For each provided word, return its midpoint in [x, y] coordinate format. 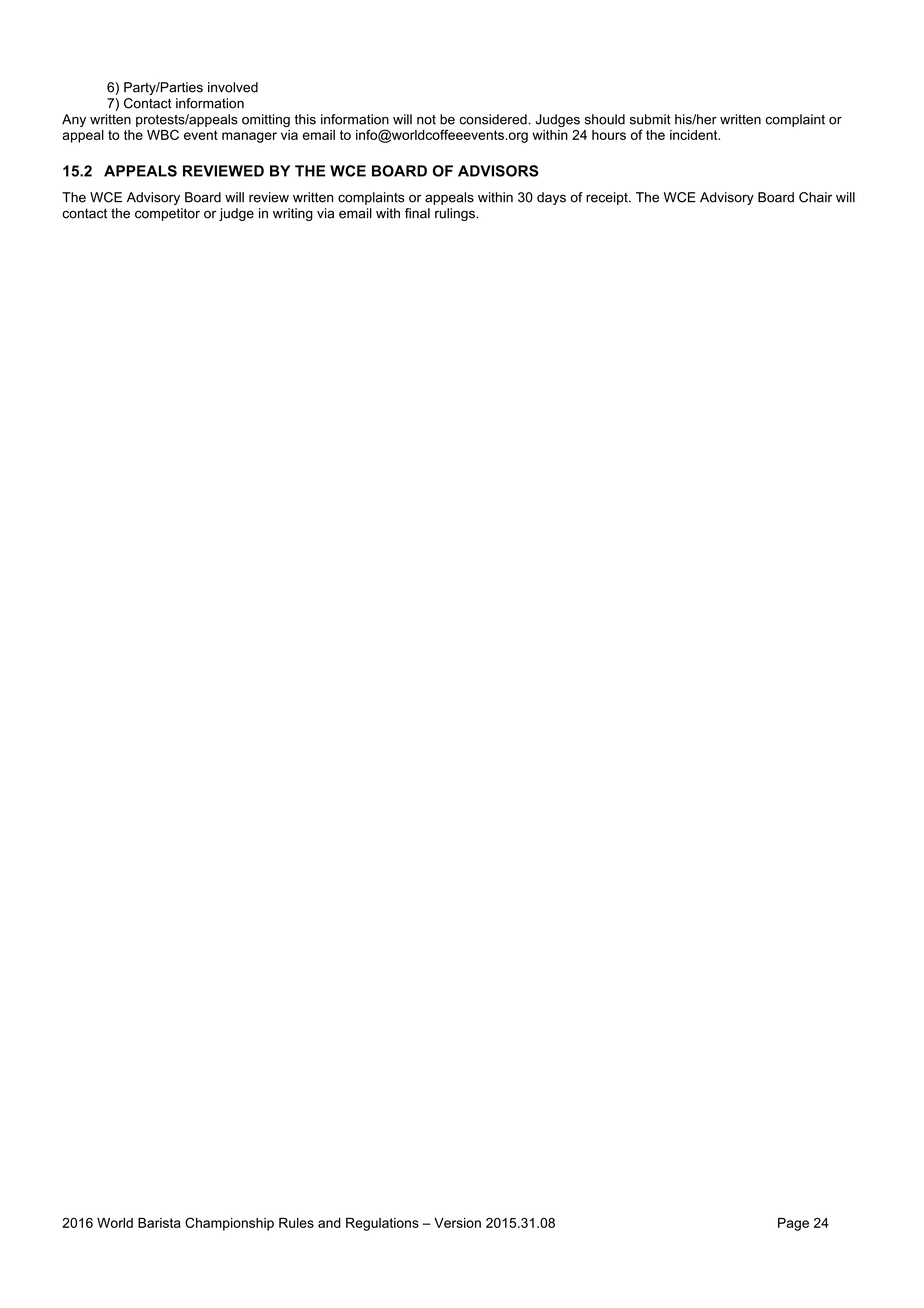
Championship [229, 1224]
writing [293, 214]
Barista [159, 1223]
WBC [163, 134]
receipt [608, 198]
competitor [167, 214]
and [329, 1223]
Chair [815, 197]
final [417, 213]
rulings [456, 214]
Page [793, 1224]
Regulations [382, 1224]
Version [457, 1223]
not [426, 120]
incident [695, 135]
